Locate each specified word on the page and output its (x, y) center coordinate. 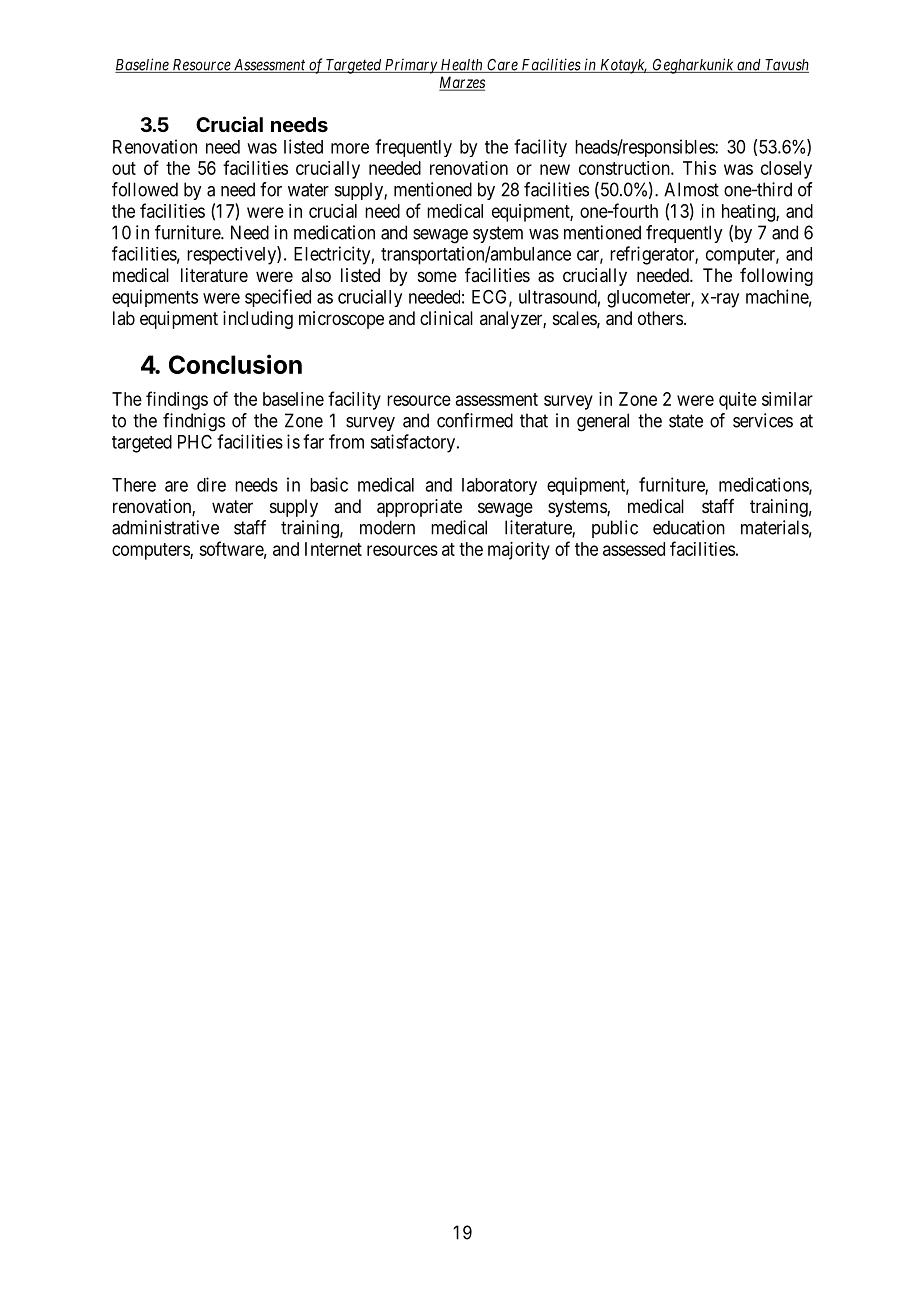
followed (145, 189)
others (660, 318)
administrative (165, 527)
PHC (195, 442)
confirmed (475, 420)
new (555, 169)
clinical (446, 318)
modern (387, 527)
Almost (691, 189)
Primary (411, 66)
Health (461, 66)
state (686, 421)
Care (502, 66)
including (258, 320)
